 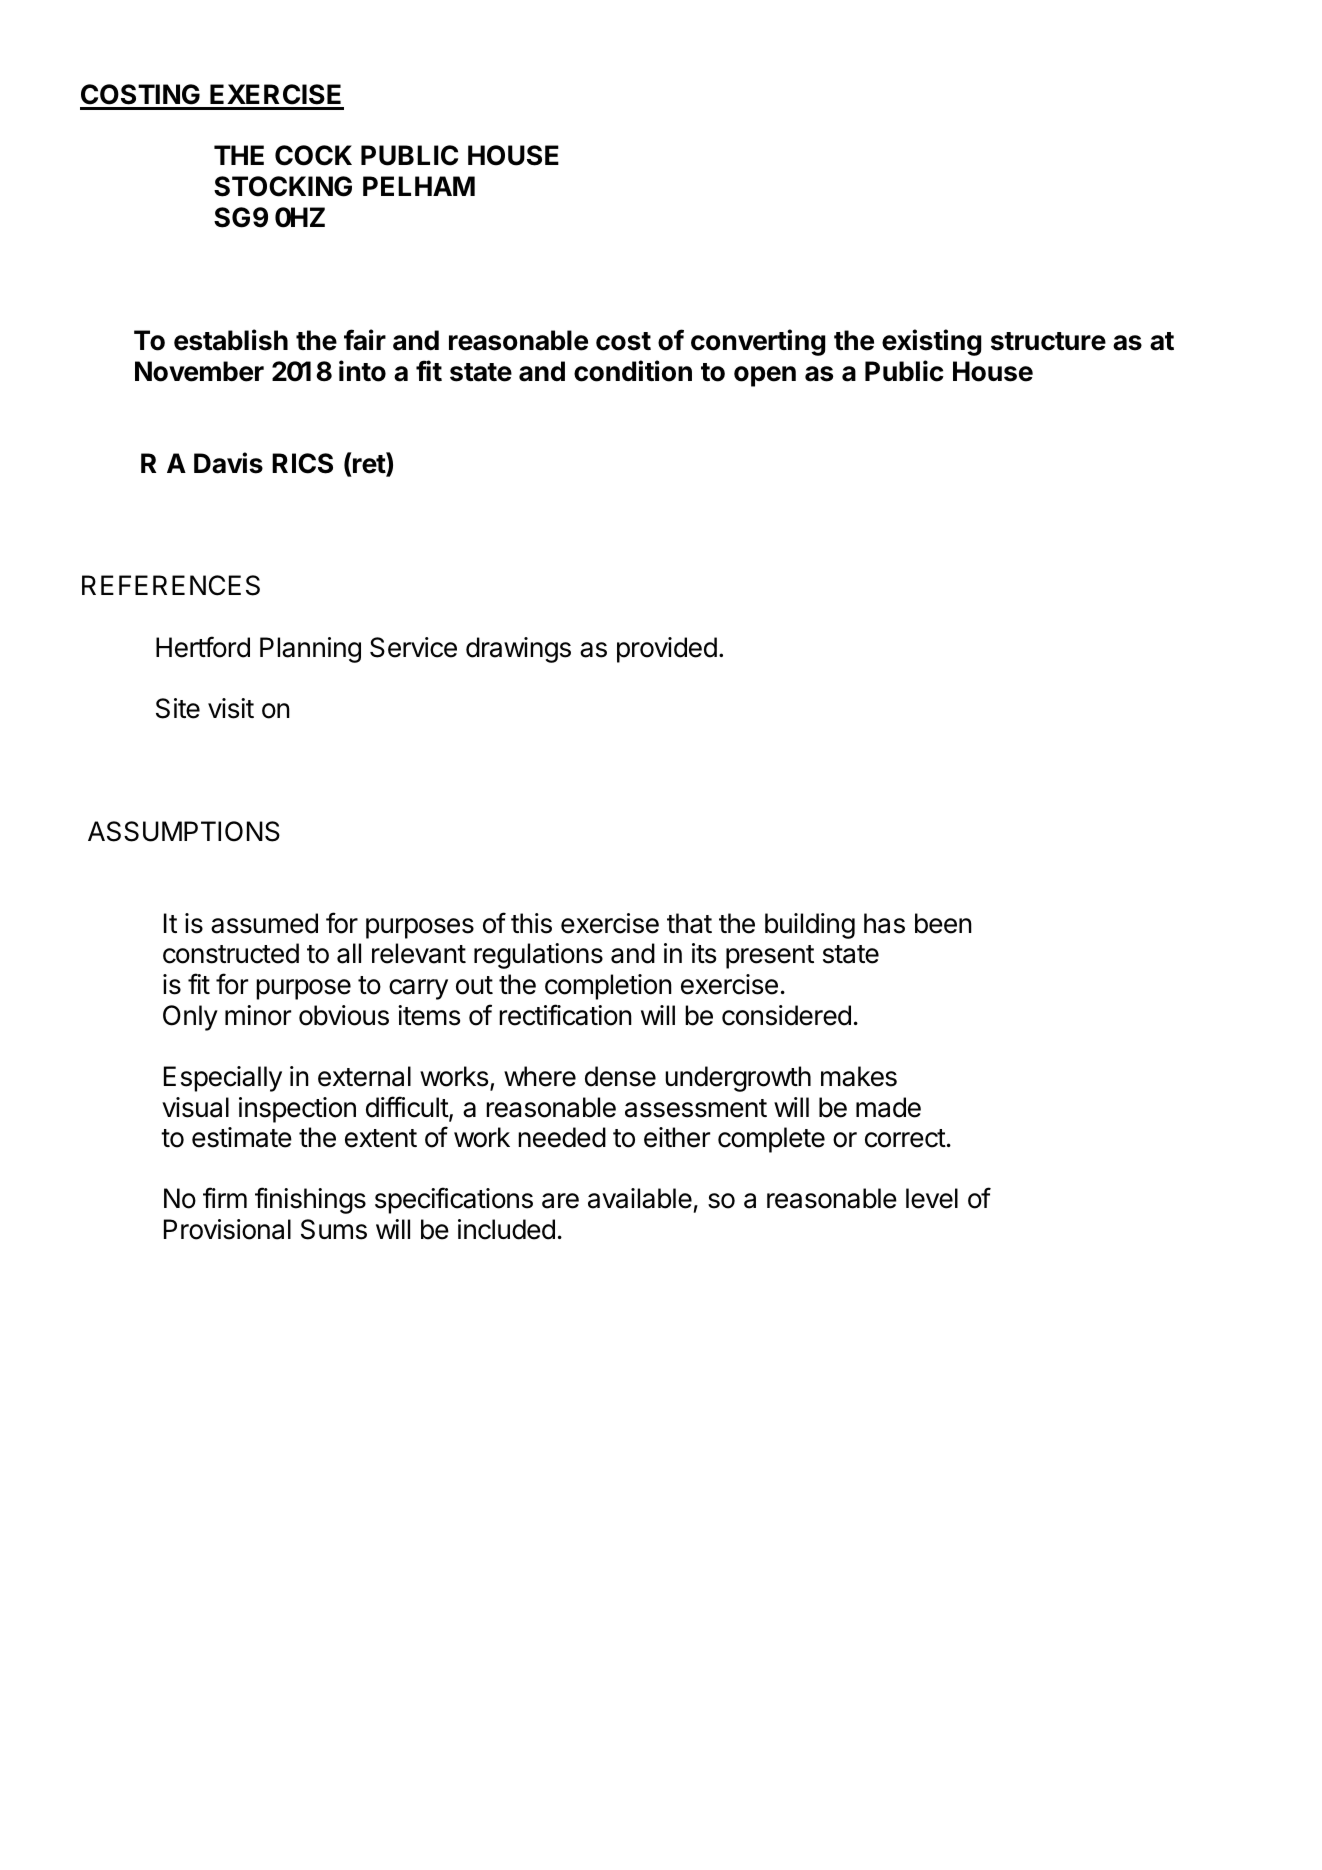 I want to click on converting, so click(x=758, y=342).
